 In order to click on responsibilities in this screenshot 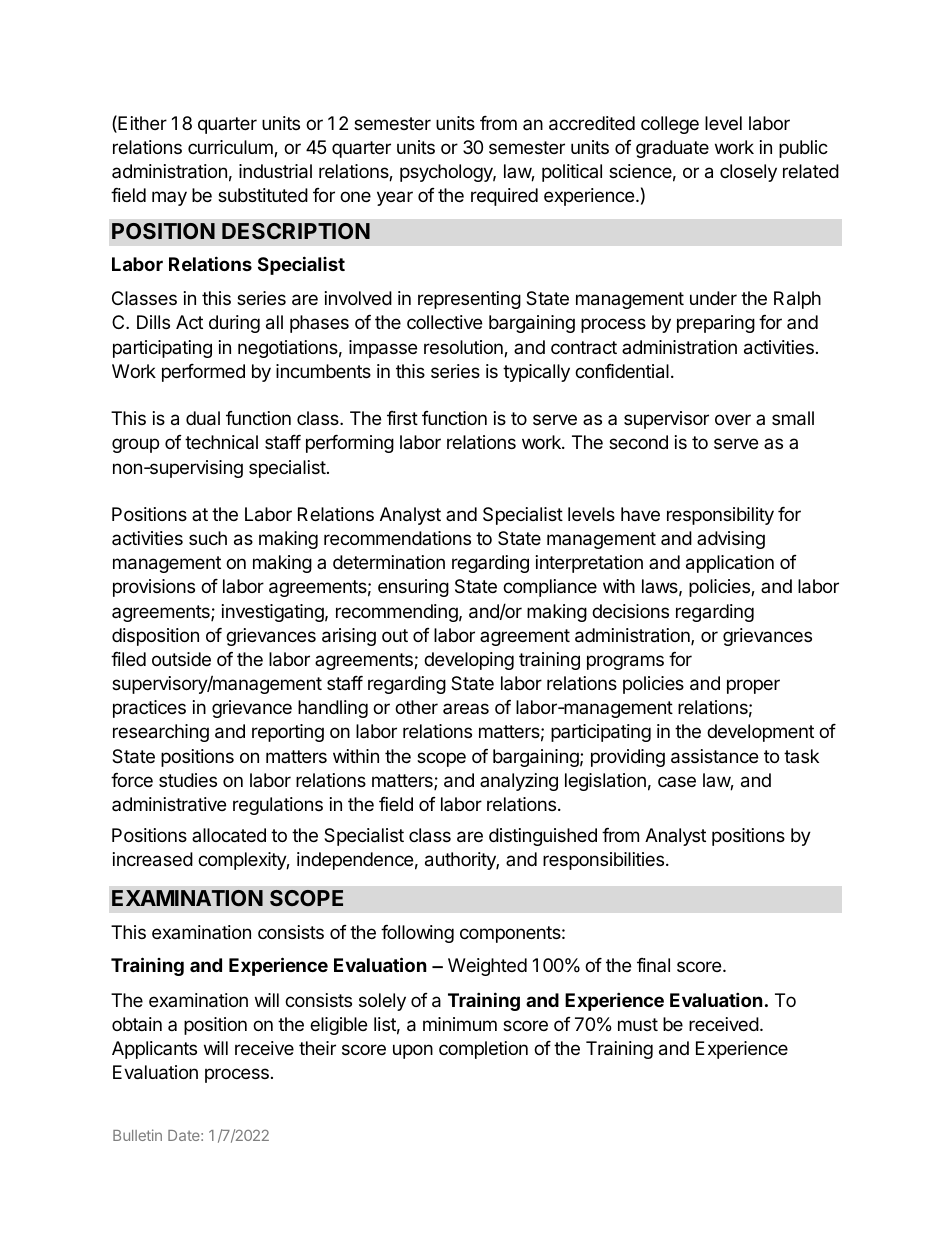, I will do `click(605, 861)`.
